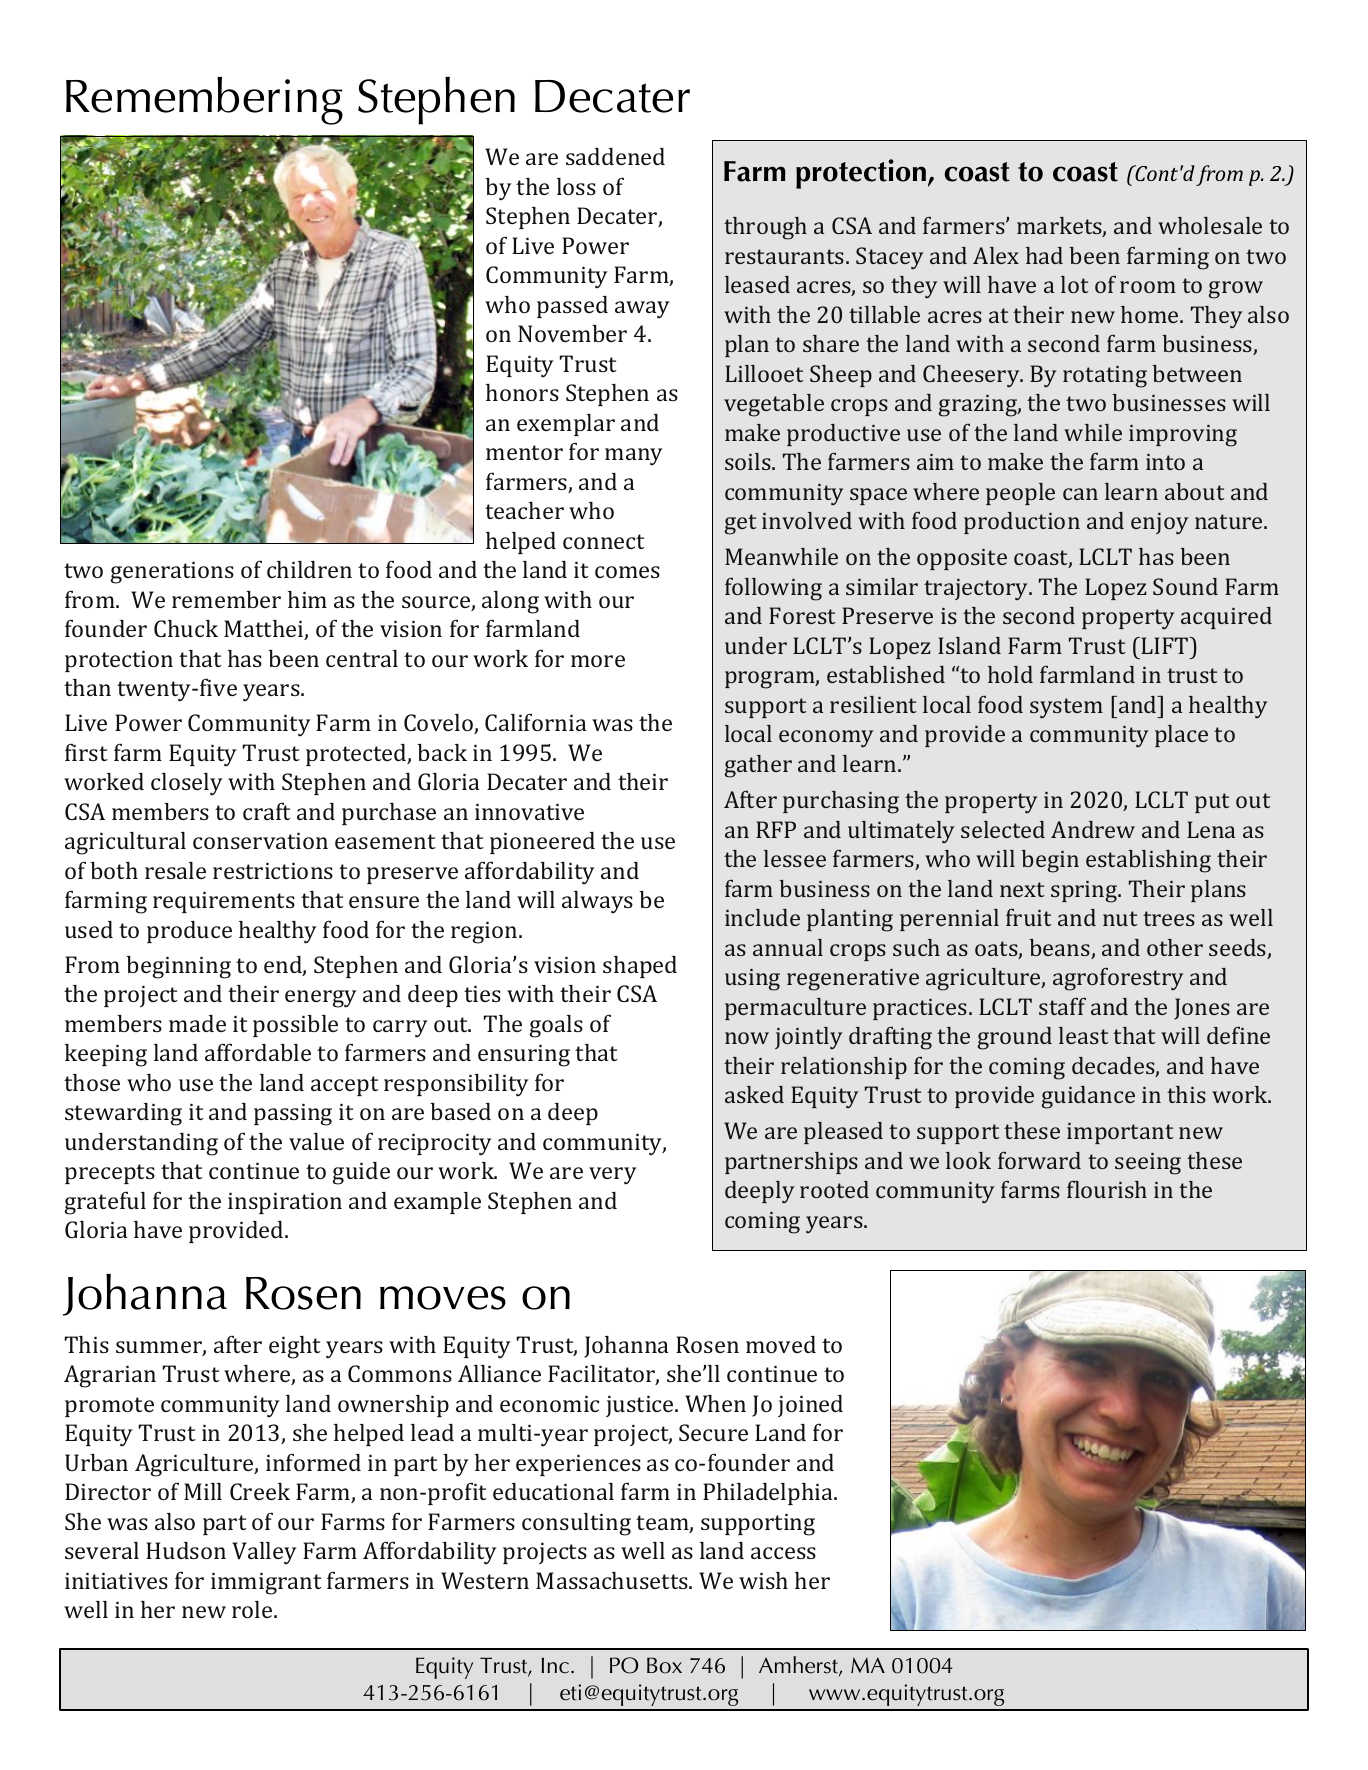 The width and height of the page is (1368, 1770). I want to click on eight, so click(295, 1347).
